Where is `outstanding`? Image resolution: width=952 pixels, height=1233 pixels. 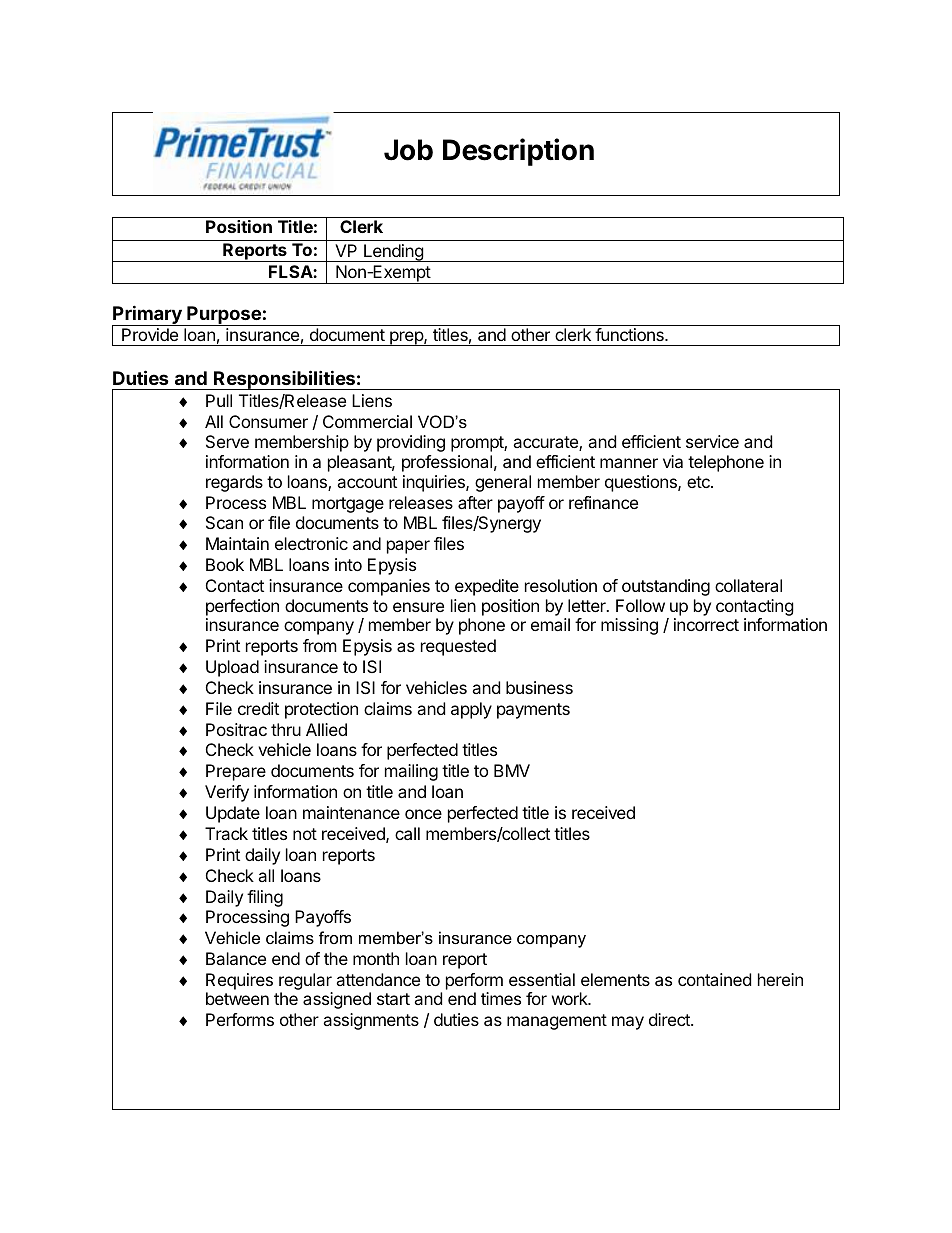 outstanding is located at coordinates (666, 587).
